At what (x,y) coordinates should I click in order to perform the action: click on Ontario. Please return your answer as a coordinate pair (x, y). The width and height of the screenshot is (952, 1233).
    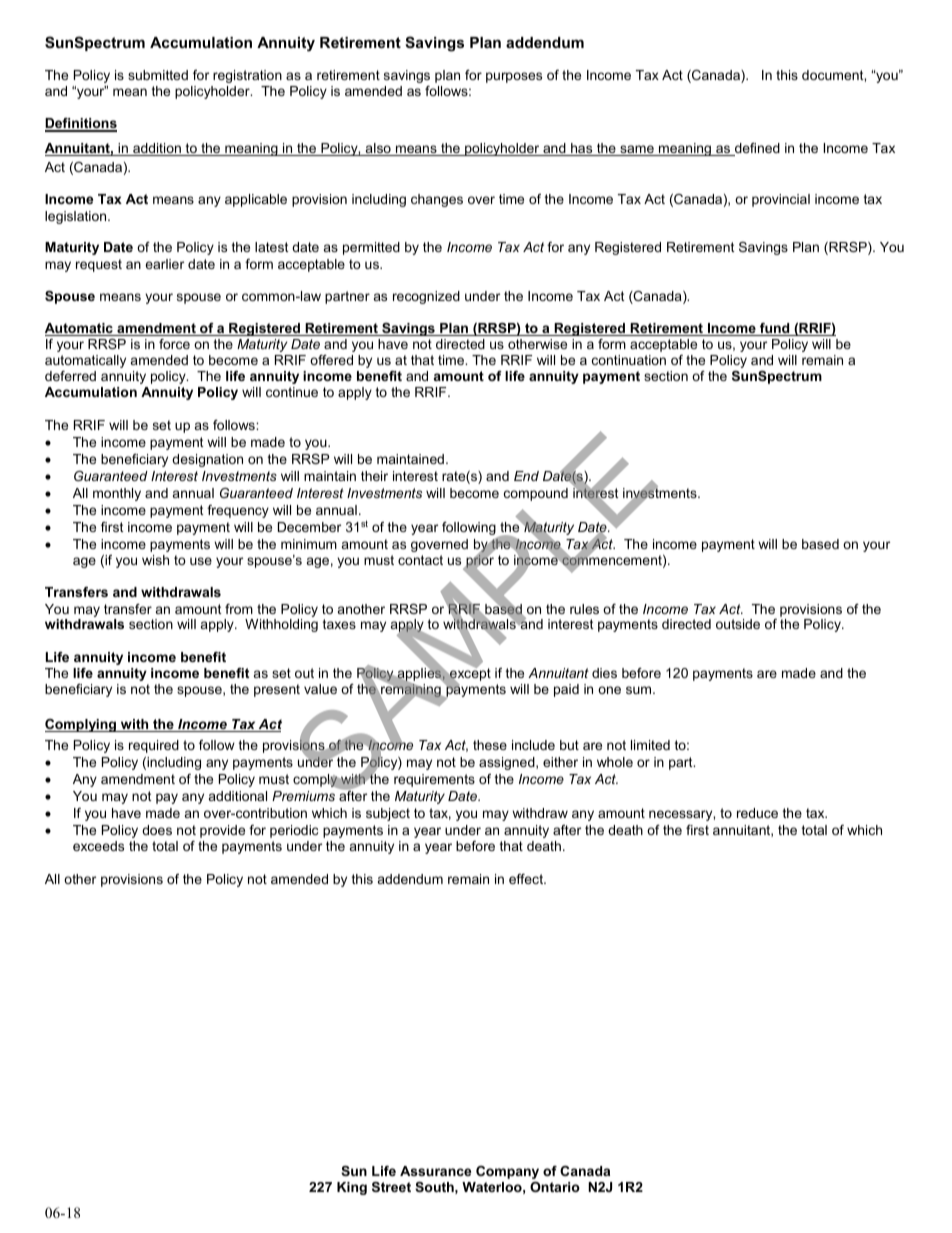
    Looking at the image, I should click on (555, 1187).
